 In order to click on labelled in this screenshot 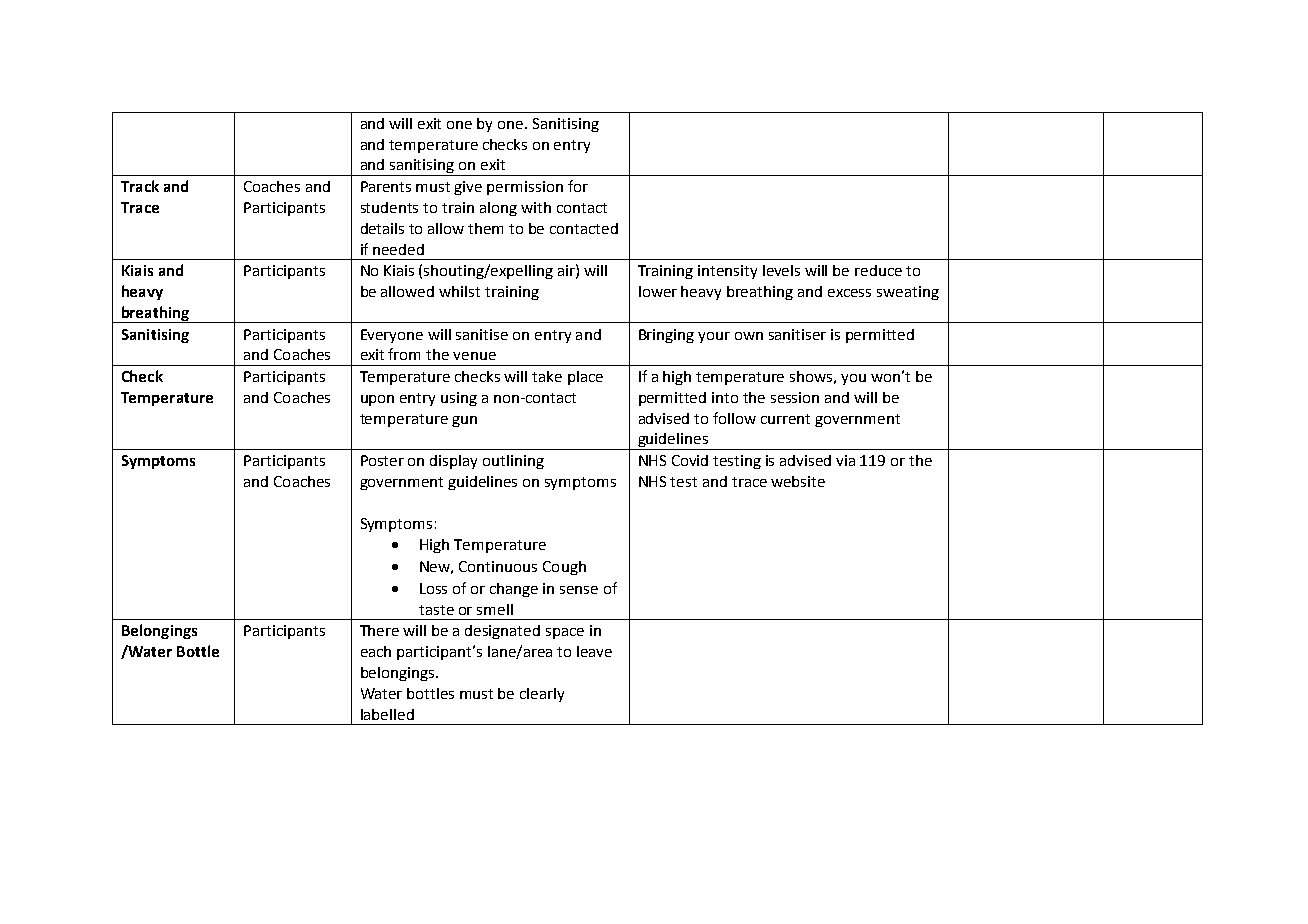, I will do `click(387, 714)`.
